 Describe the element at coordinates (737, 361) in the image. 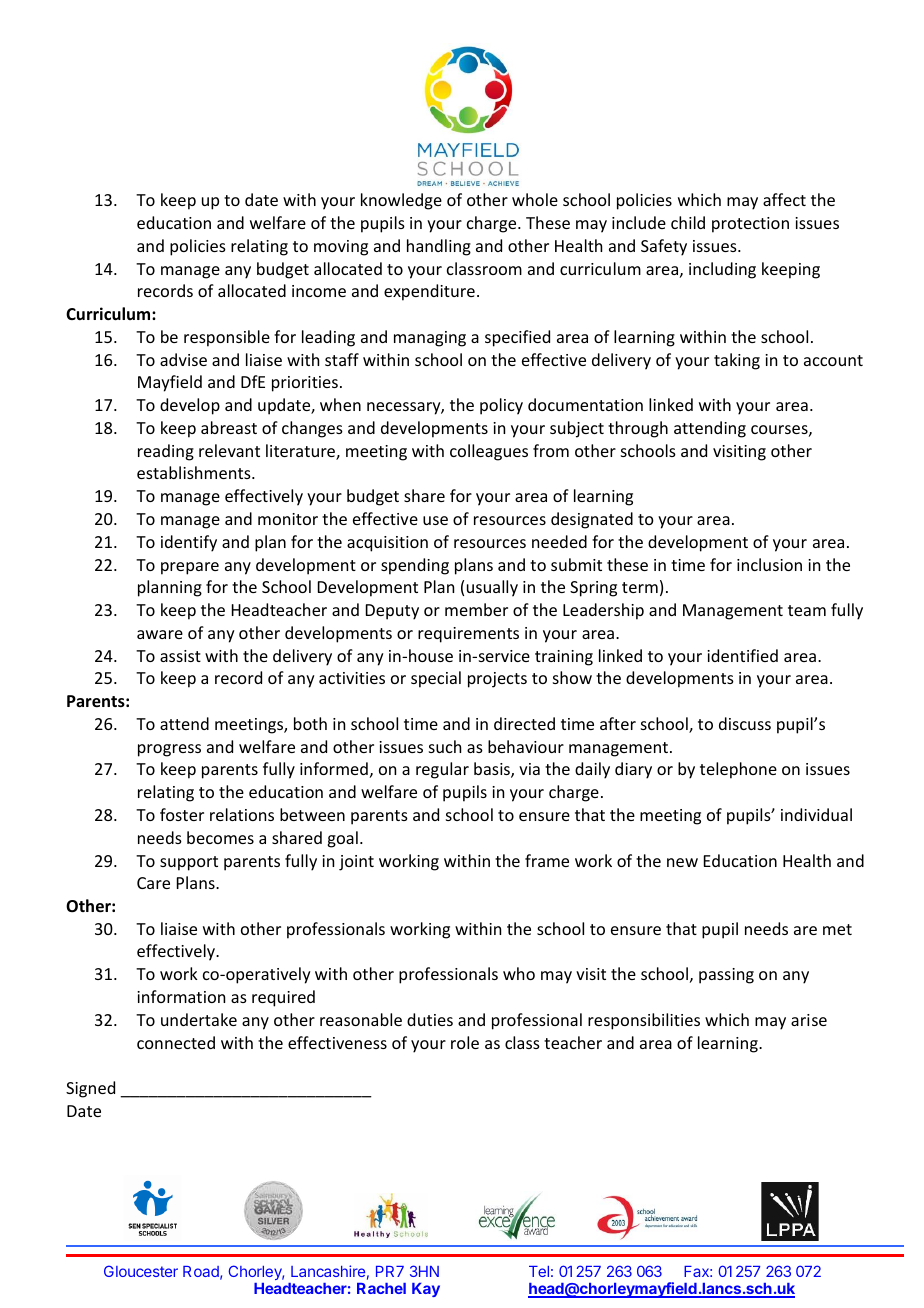

I see `taking` at that location.
